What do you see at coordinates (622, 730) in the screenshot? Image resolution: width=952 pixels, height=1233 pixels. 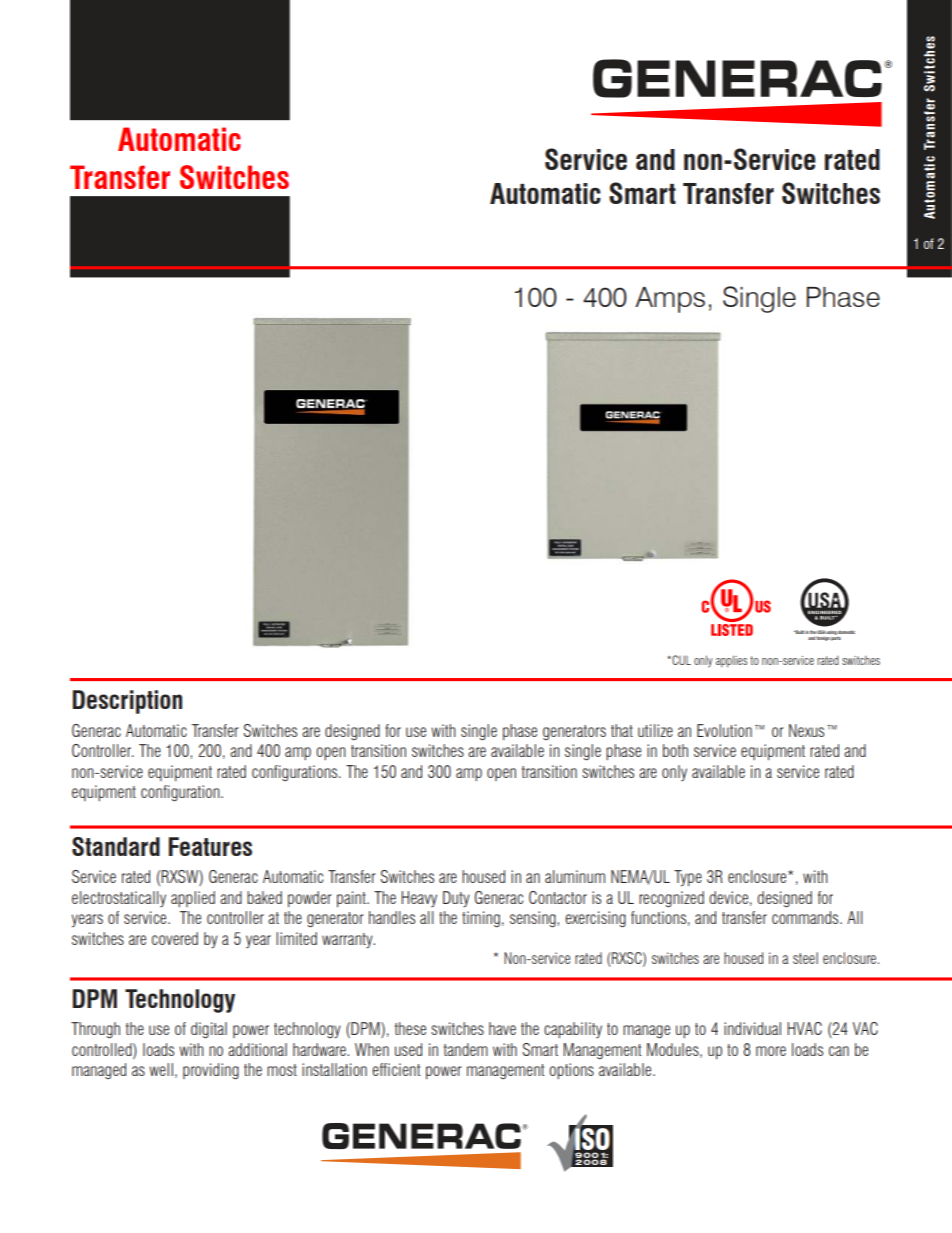 I see `that` at bounding box center [622, 730].
